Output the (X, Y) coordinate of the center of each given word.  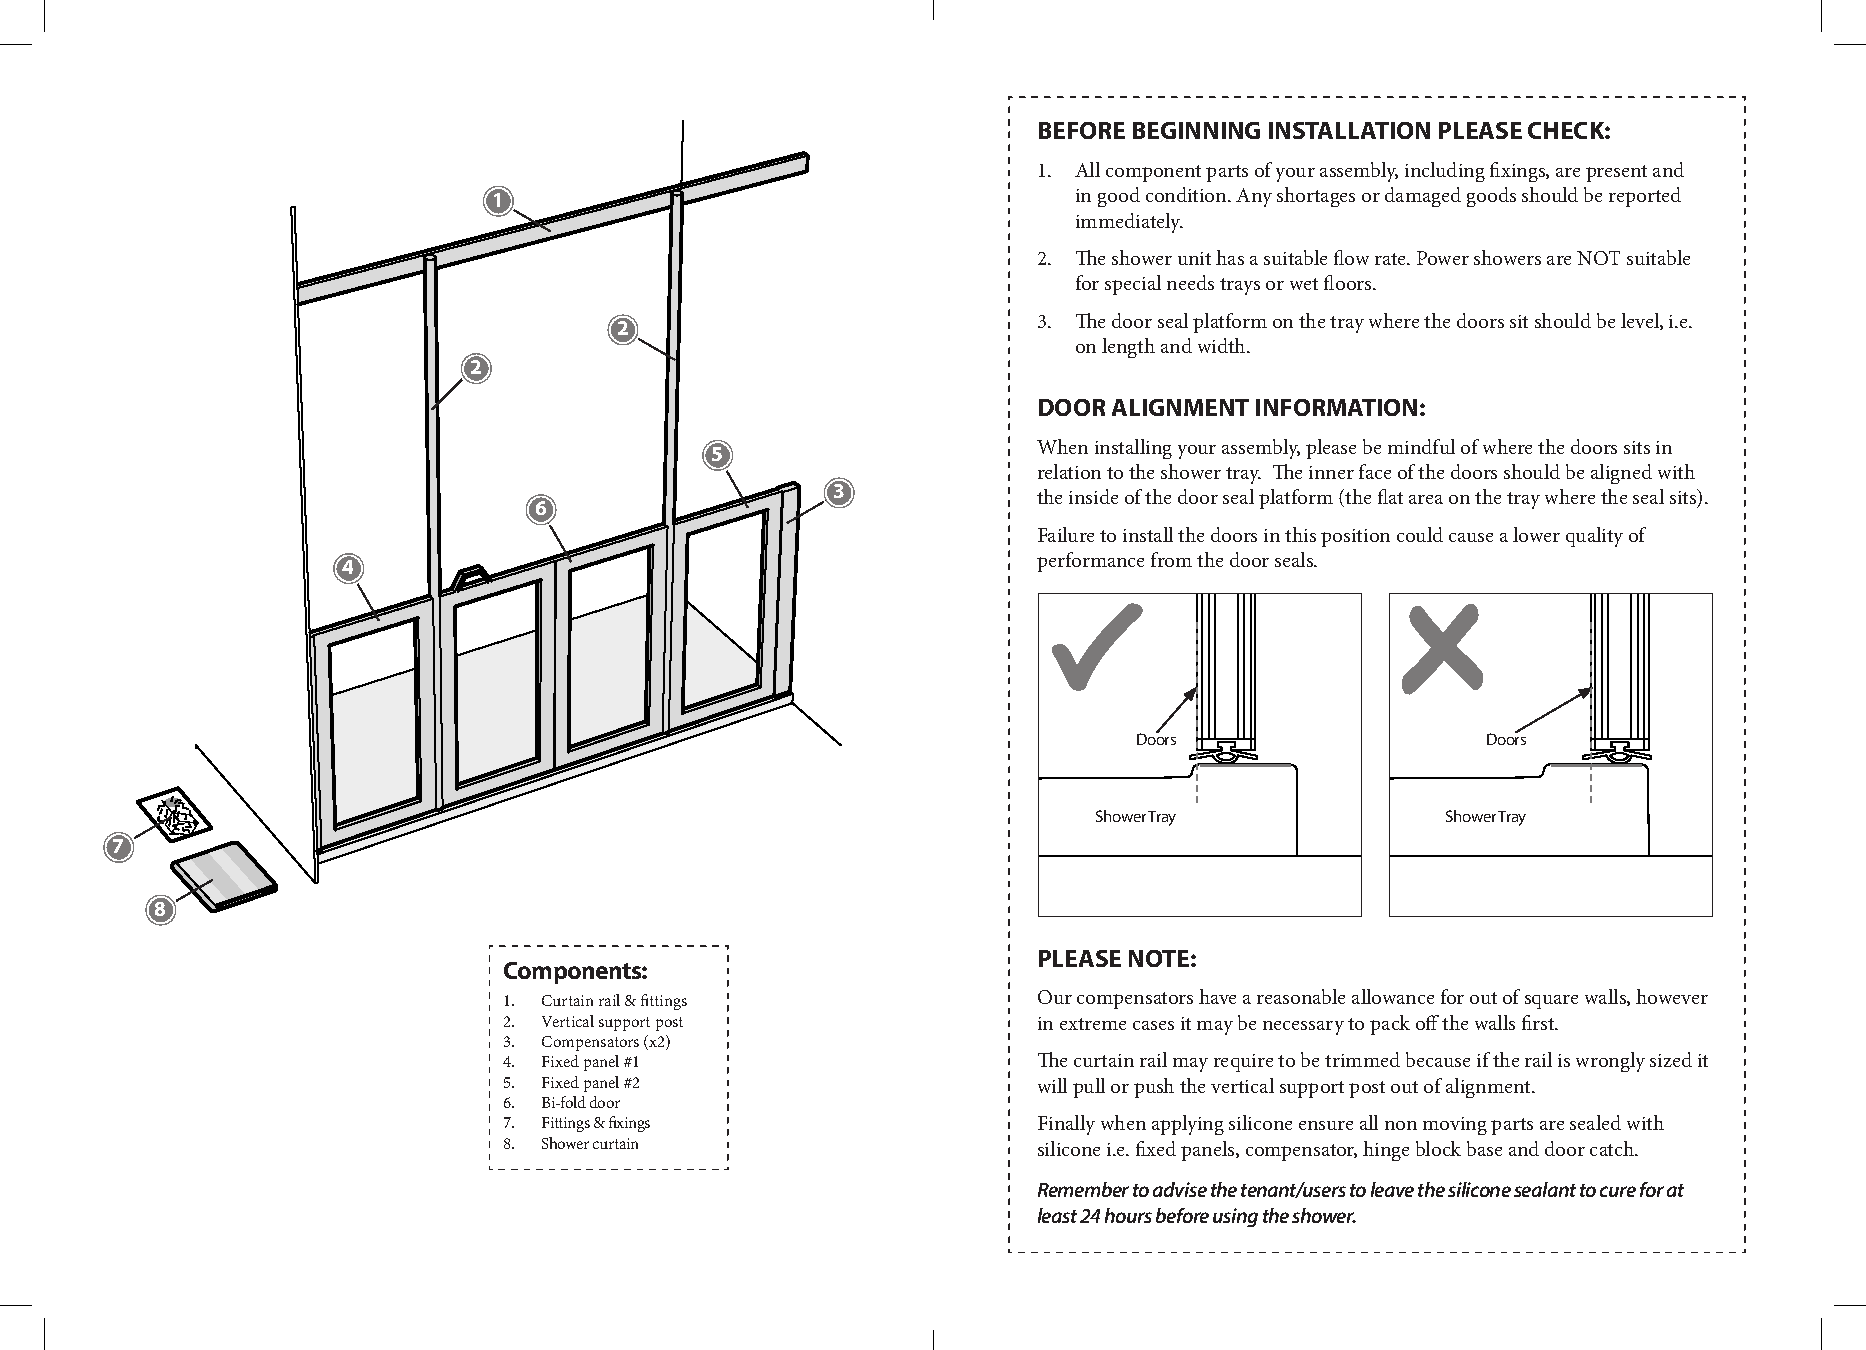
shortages (1316, 197)
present (1616, 173)
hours (1128, 1215)
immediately (1129, 223)
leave (1392, 1189)
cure (1618, 1191)
